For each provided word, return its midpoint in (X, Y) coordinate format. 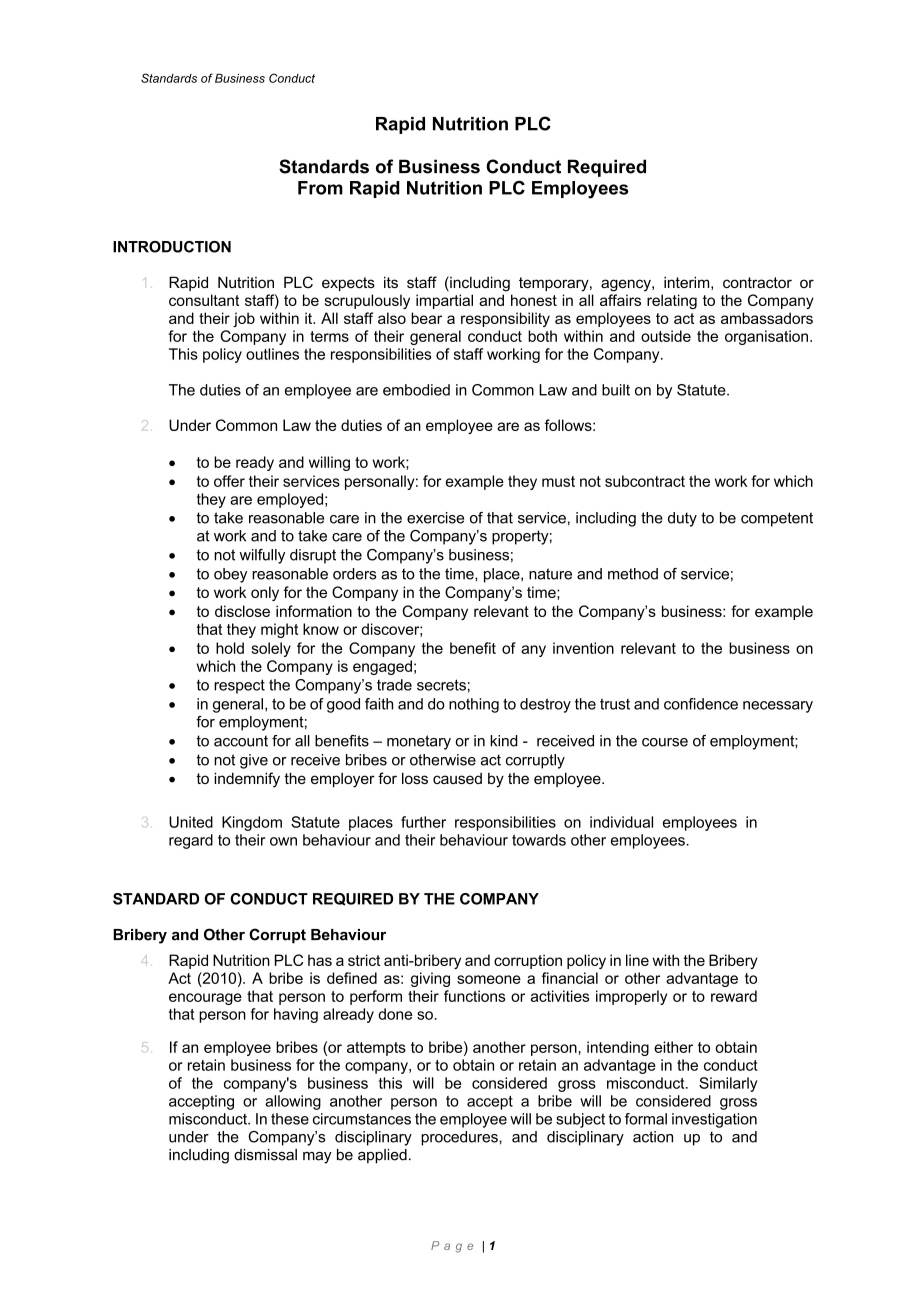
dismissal (265, 1155)
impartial (444, 301)
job (244, 319)
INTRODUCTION (172, 247)
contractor (757, 282)
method (633, 574)
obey (230, 575)
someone (489, 979)
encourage (205, 999)
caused (457, 778)
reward (734, 996)
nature (550, 574)
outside (666, 336)
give (254, 761)
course (665, 742)
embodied (416, 390)
